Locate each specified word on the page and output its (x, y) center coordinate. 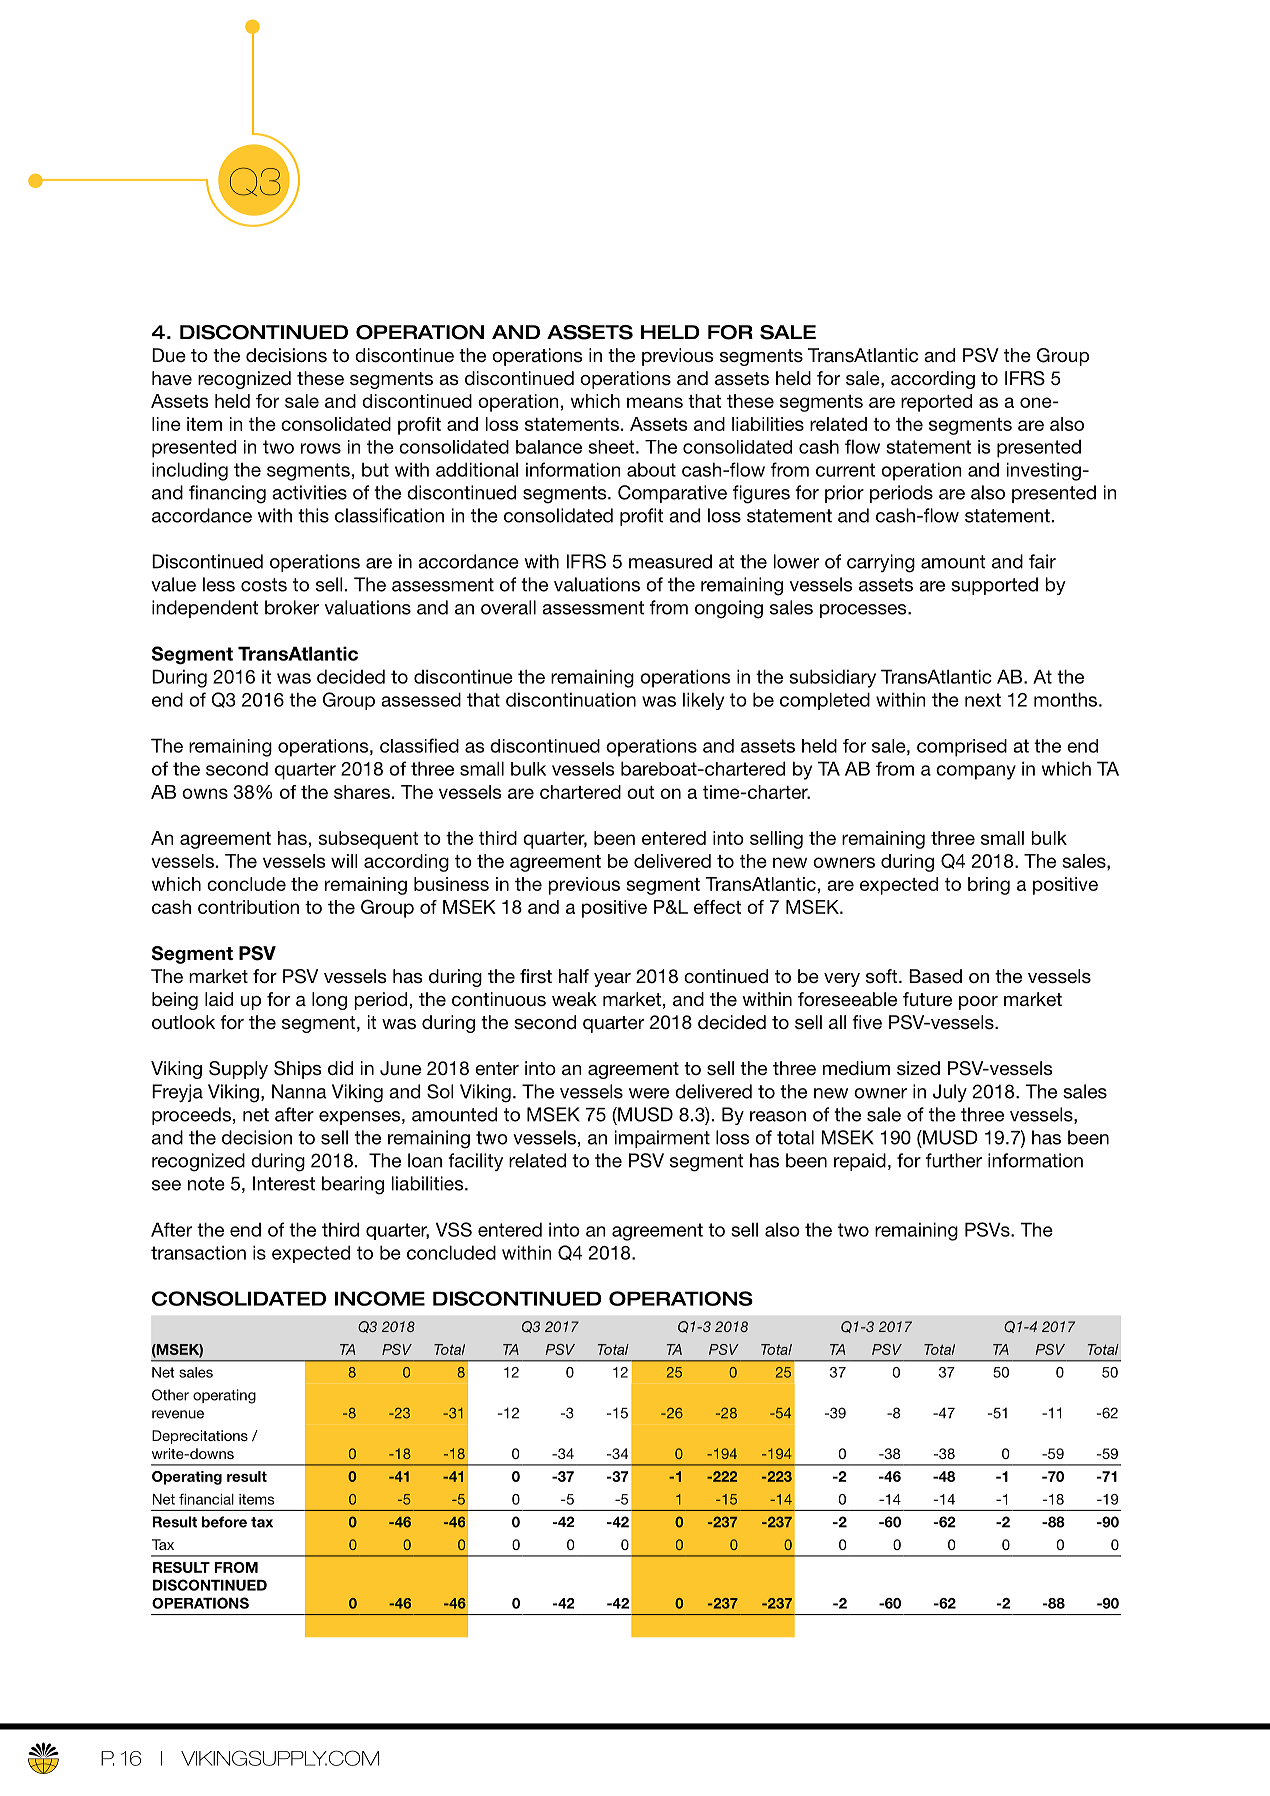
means (655, 402)
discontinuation (571, 699)
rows (321, 448)
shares (362, 792)
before (224, 1522)
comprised (962, 748)
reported (936, 403)
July (950, 1093)
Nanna (299, 1091)
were (649, 1093)
